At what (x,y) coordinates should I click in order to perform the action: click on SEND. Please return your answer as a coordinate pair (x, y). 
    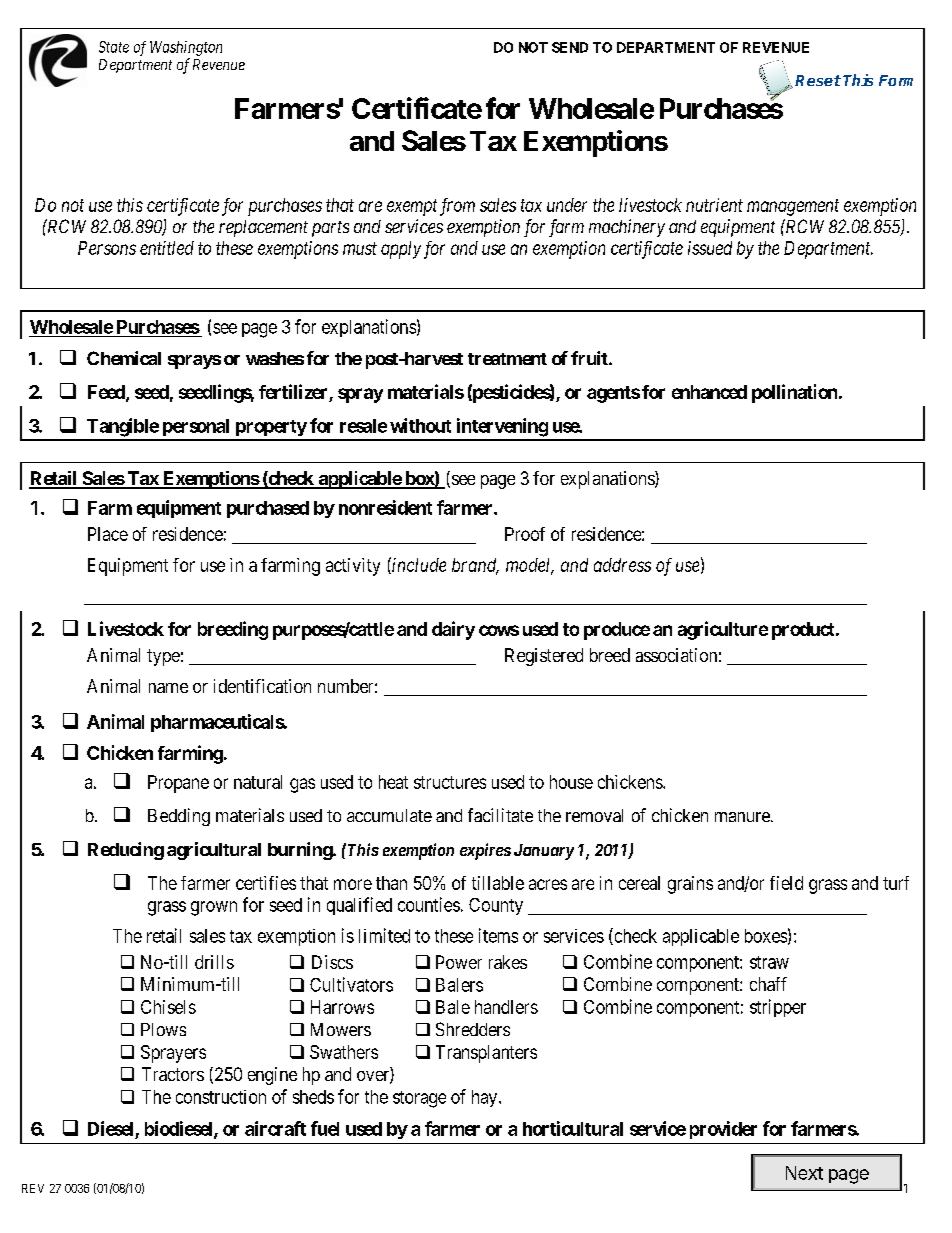
    Looking at the image, I should click on (570, 47).
